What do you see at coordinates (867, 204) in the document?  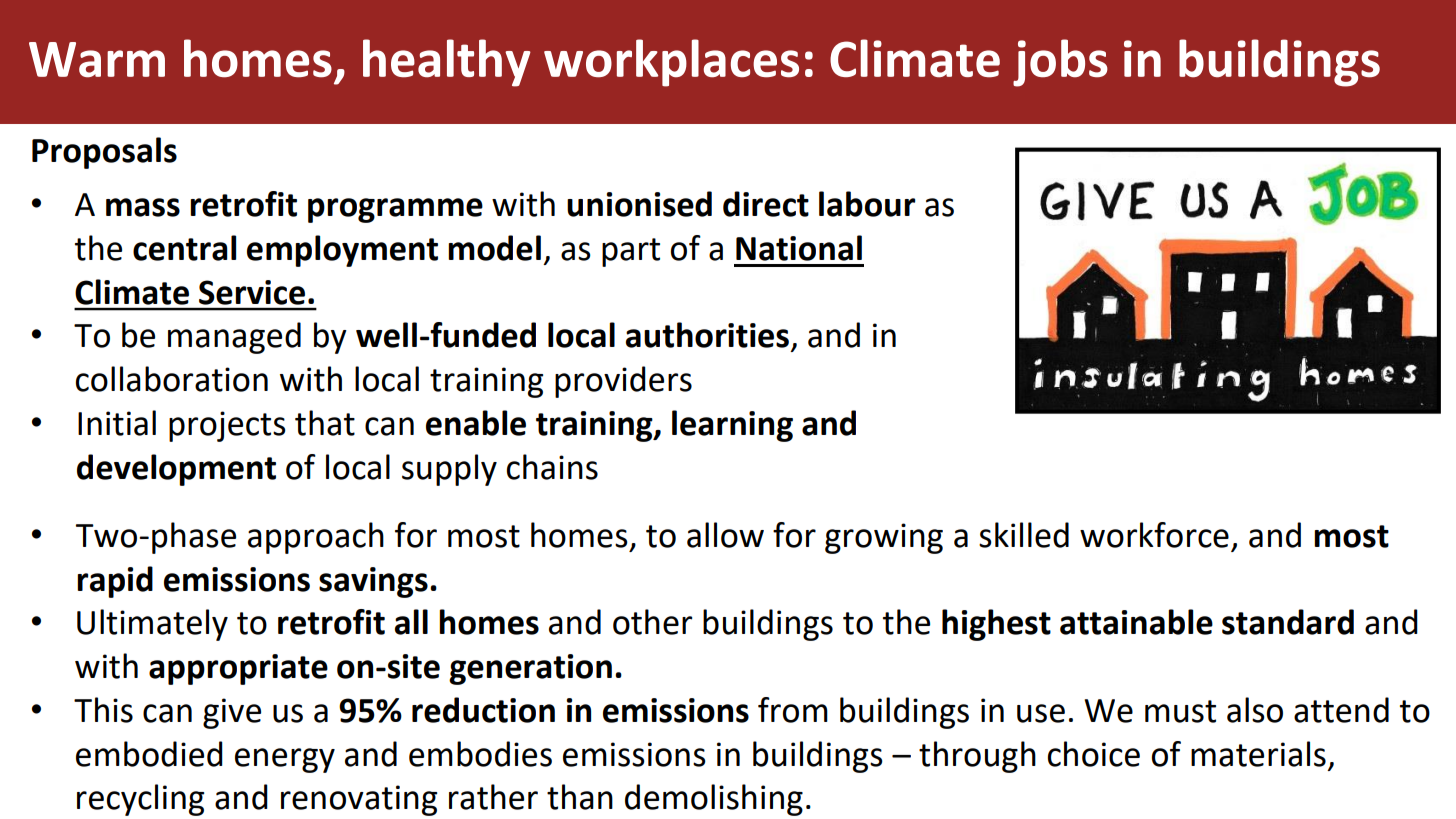 I see `labour` at bounding box center [867, 204].
